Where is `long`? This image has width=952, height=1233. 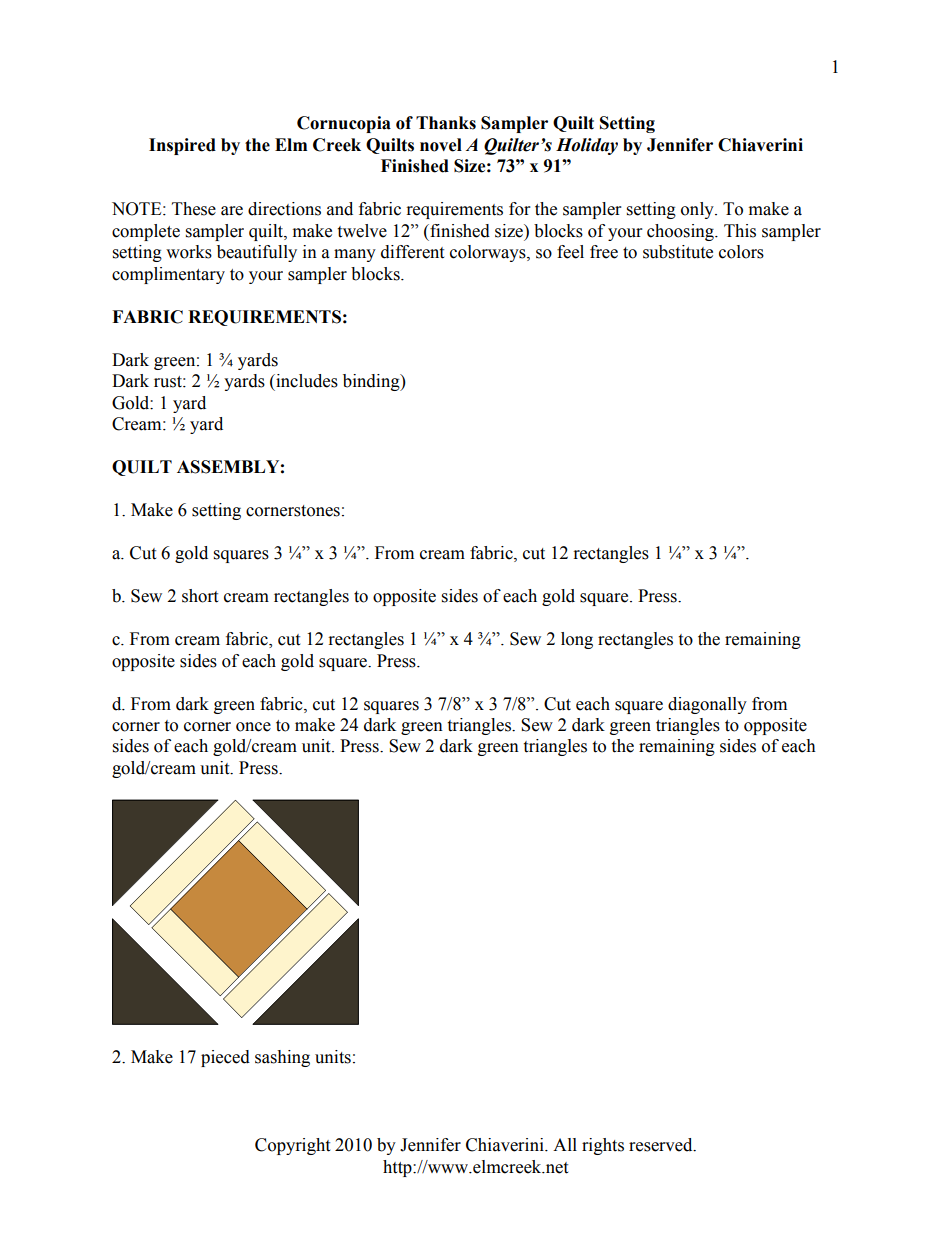 long is located at coordinates (577, 640).
